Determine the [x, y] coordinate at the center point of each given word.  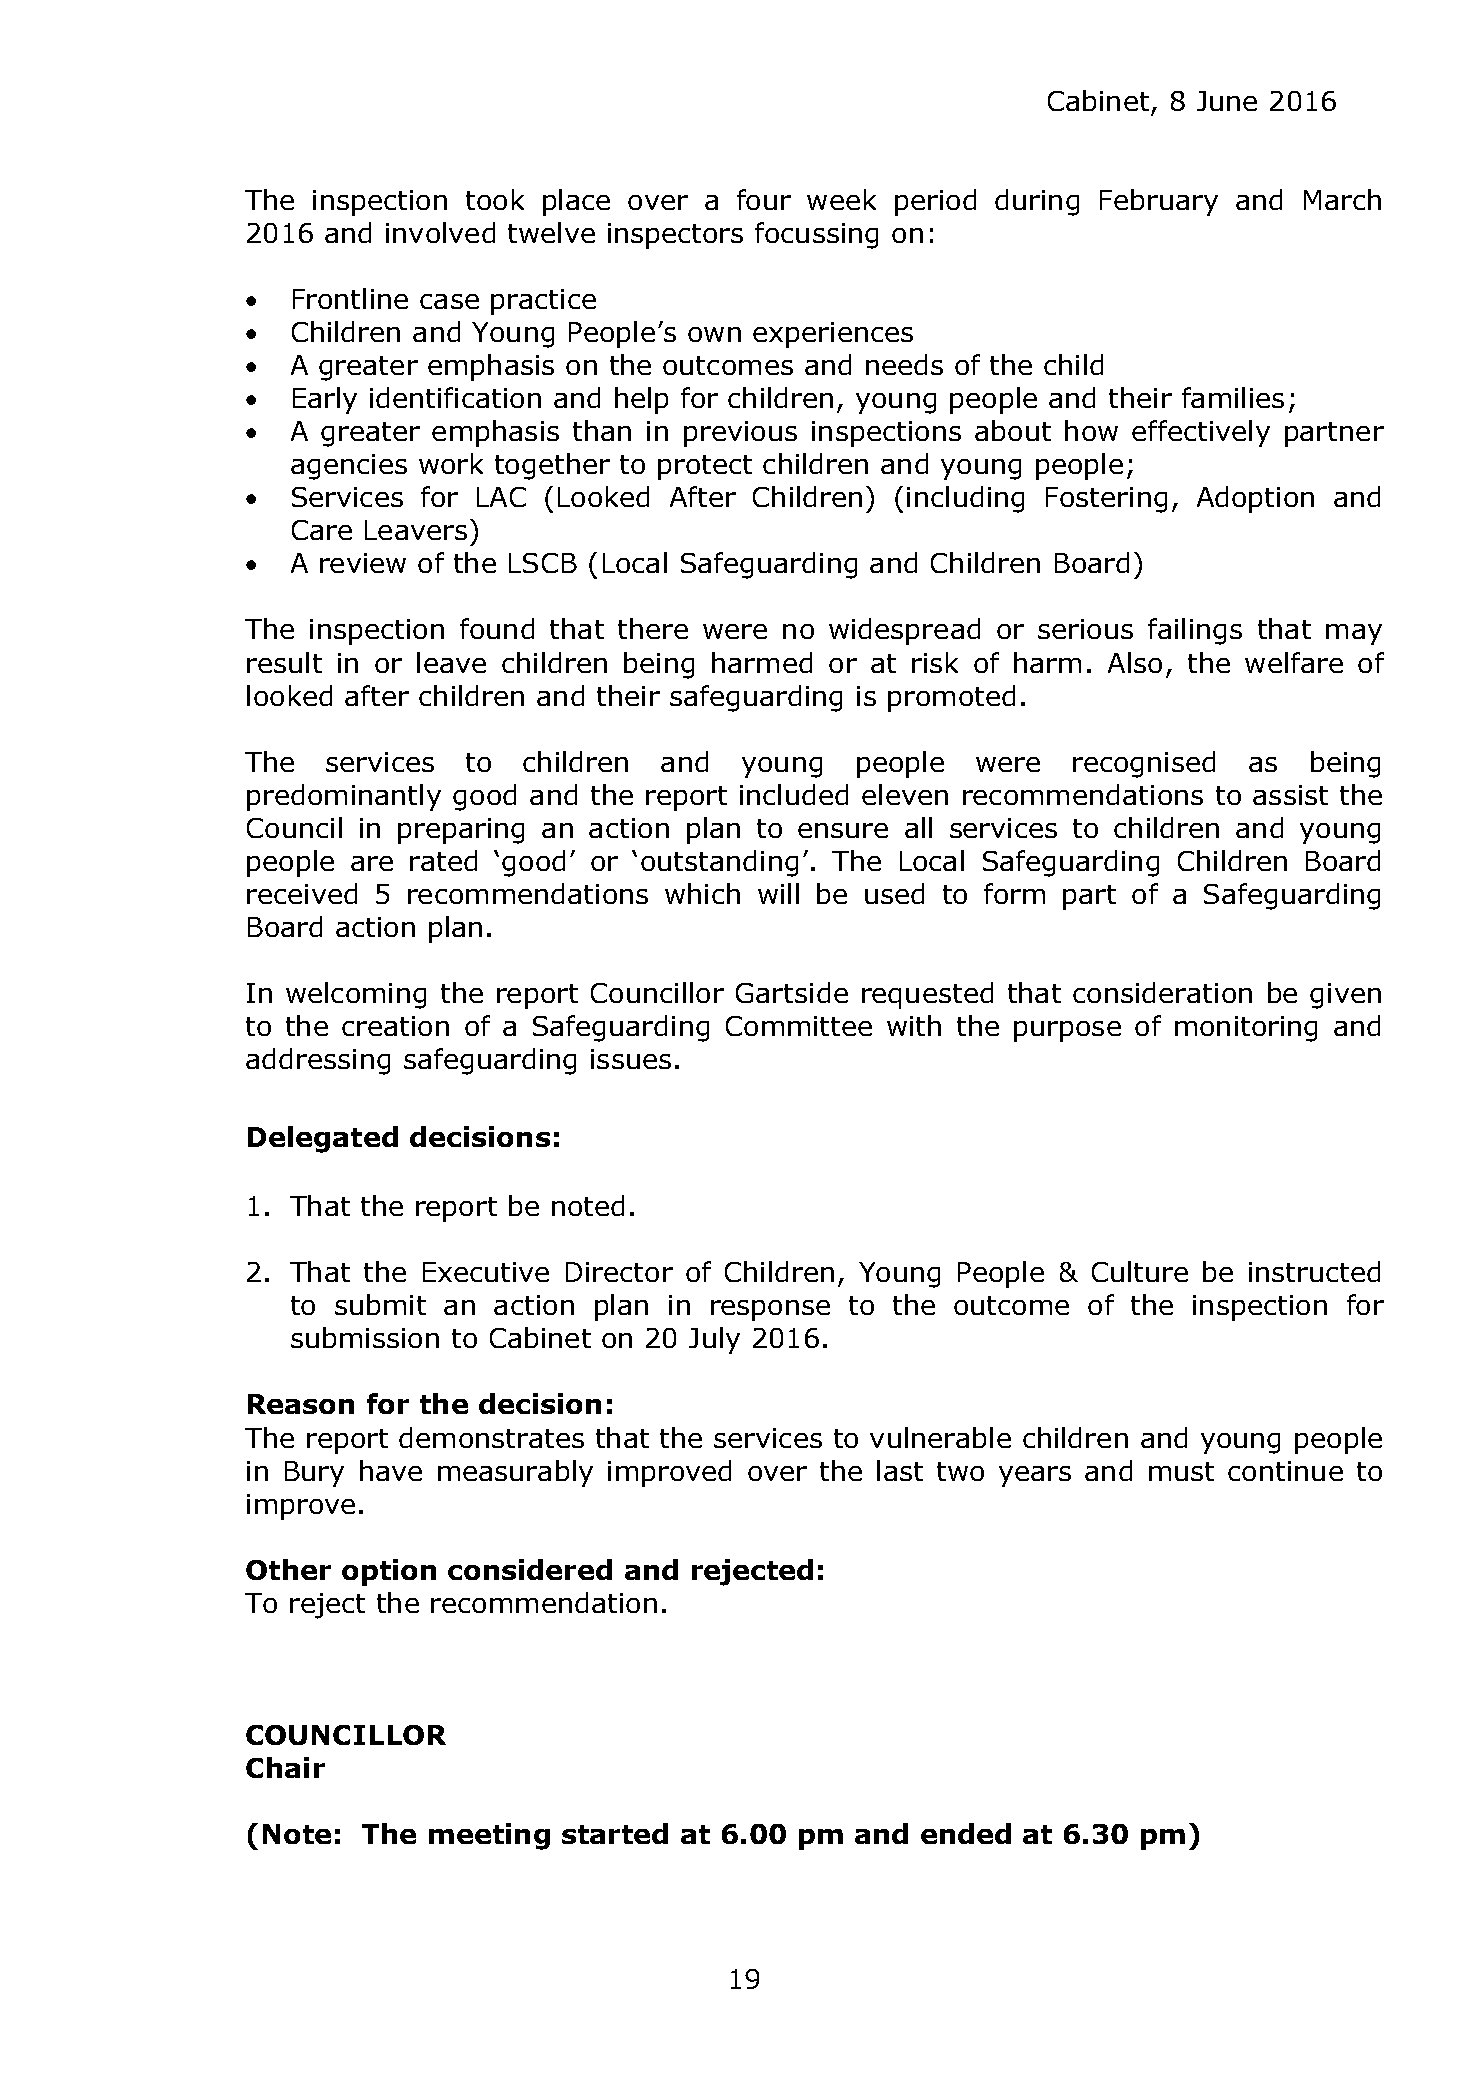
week [841, 199]
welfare [1294, 662]
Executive [486, 1272]
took [495, 199]
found [497, 628]
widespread [904, 631]
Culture [1140, 1271]
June [1227, 101]
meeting [489, 1836]
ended [966, 1833]
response [770, 1310]
